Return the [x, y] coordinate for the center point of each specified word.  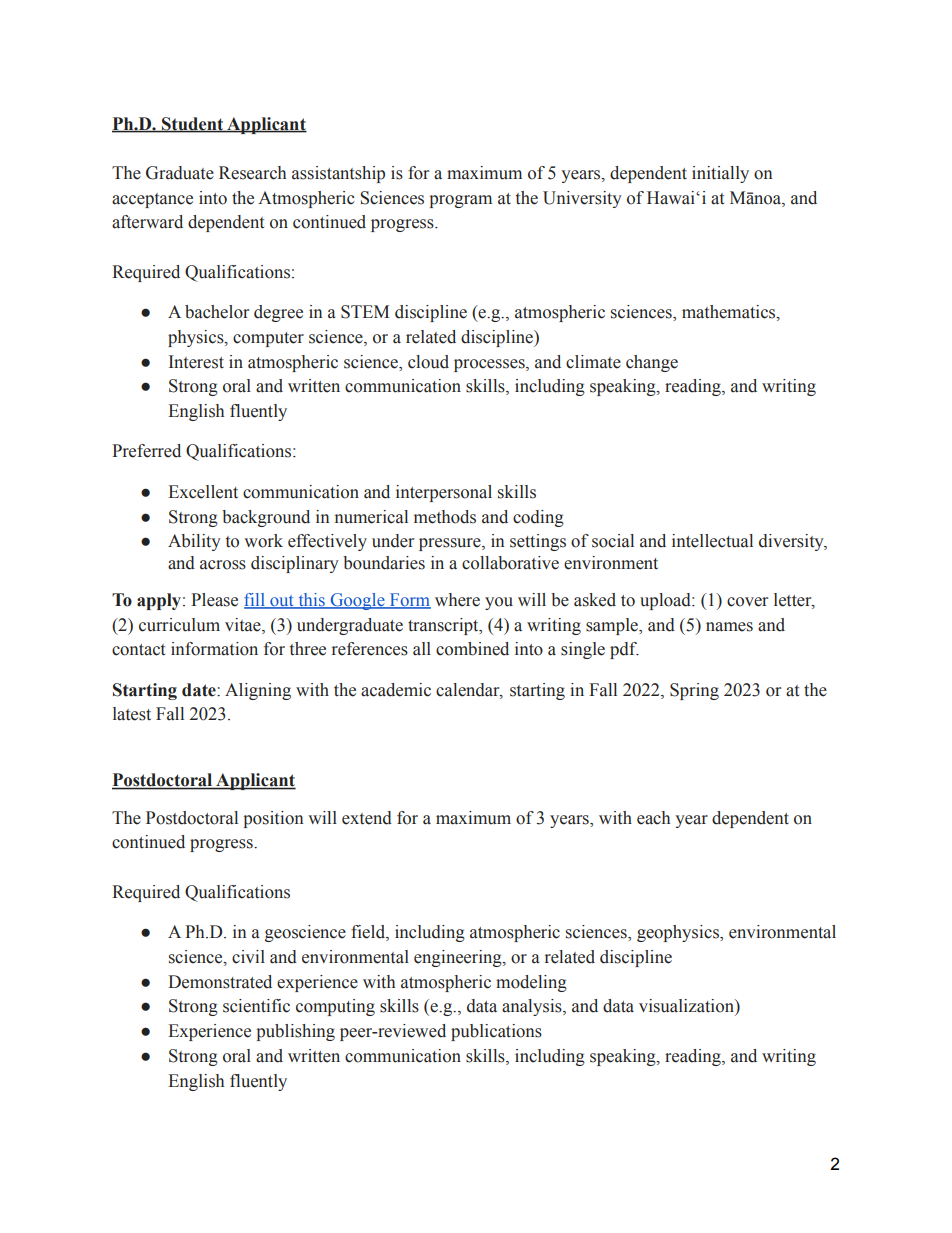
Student [193, 124]
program [460, 201]
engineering [459, 958]
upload [666, 601]
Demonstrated [220, 982]
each [653, 818]
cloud [428, 362]
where [457, 600]
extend [367, 818]
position [273, 819]
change [652, 363]
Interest [196, 362]
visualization [687, 1006]
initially [720, 174]
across [223, 565]
